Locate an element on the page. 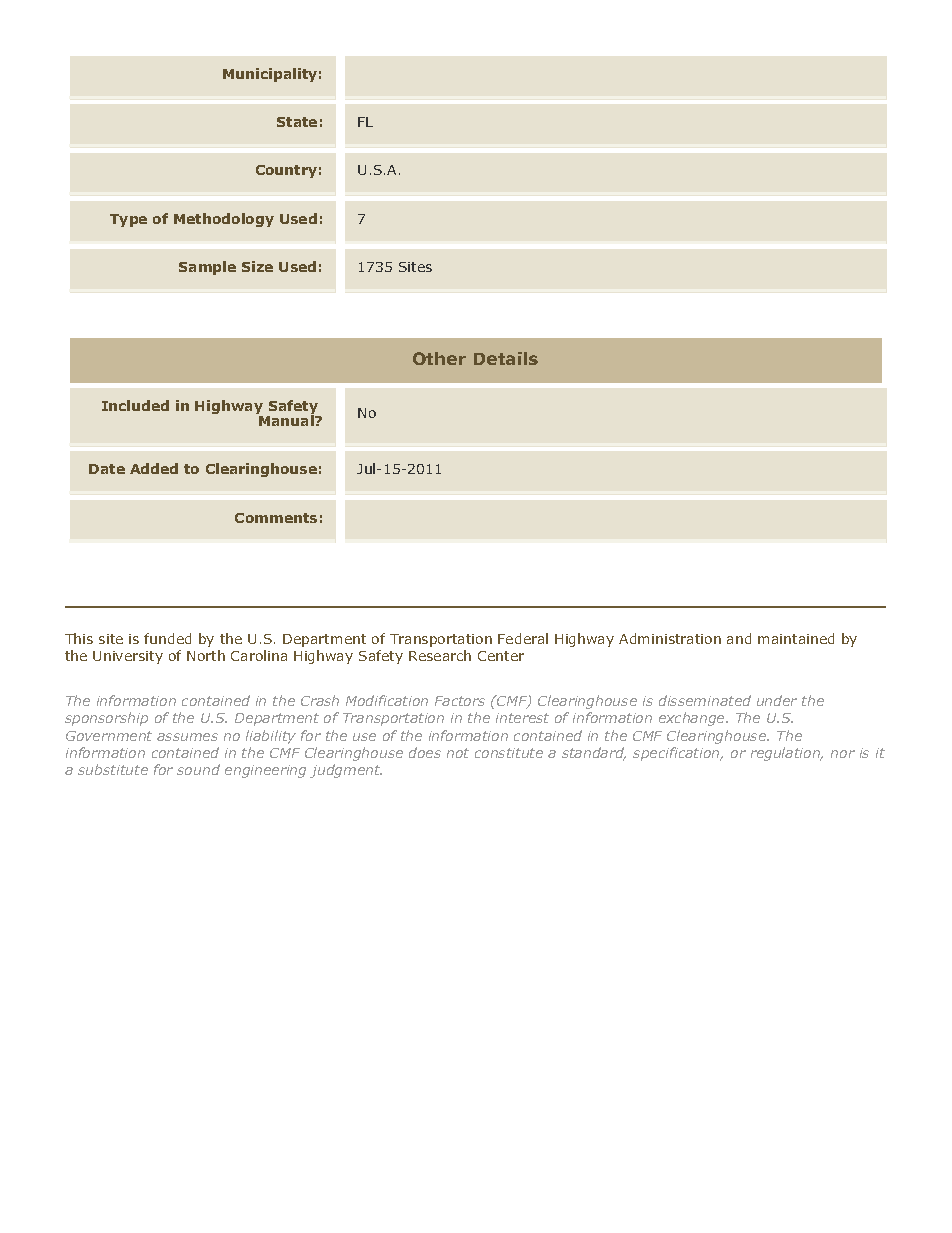 The height and width of the page is (1233, 952). assumes is located at coordinates (187, 737).
